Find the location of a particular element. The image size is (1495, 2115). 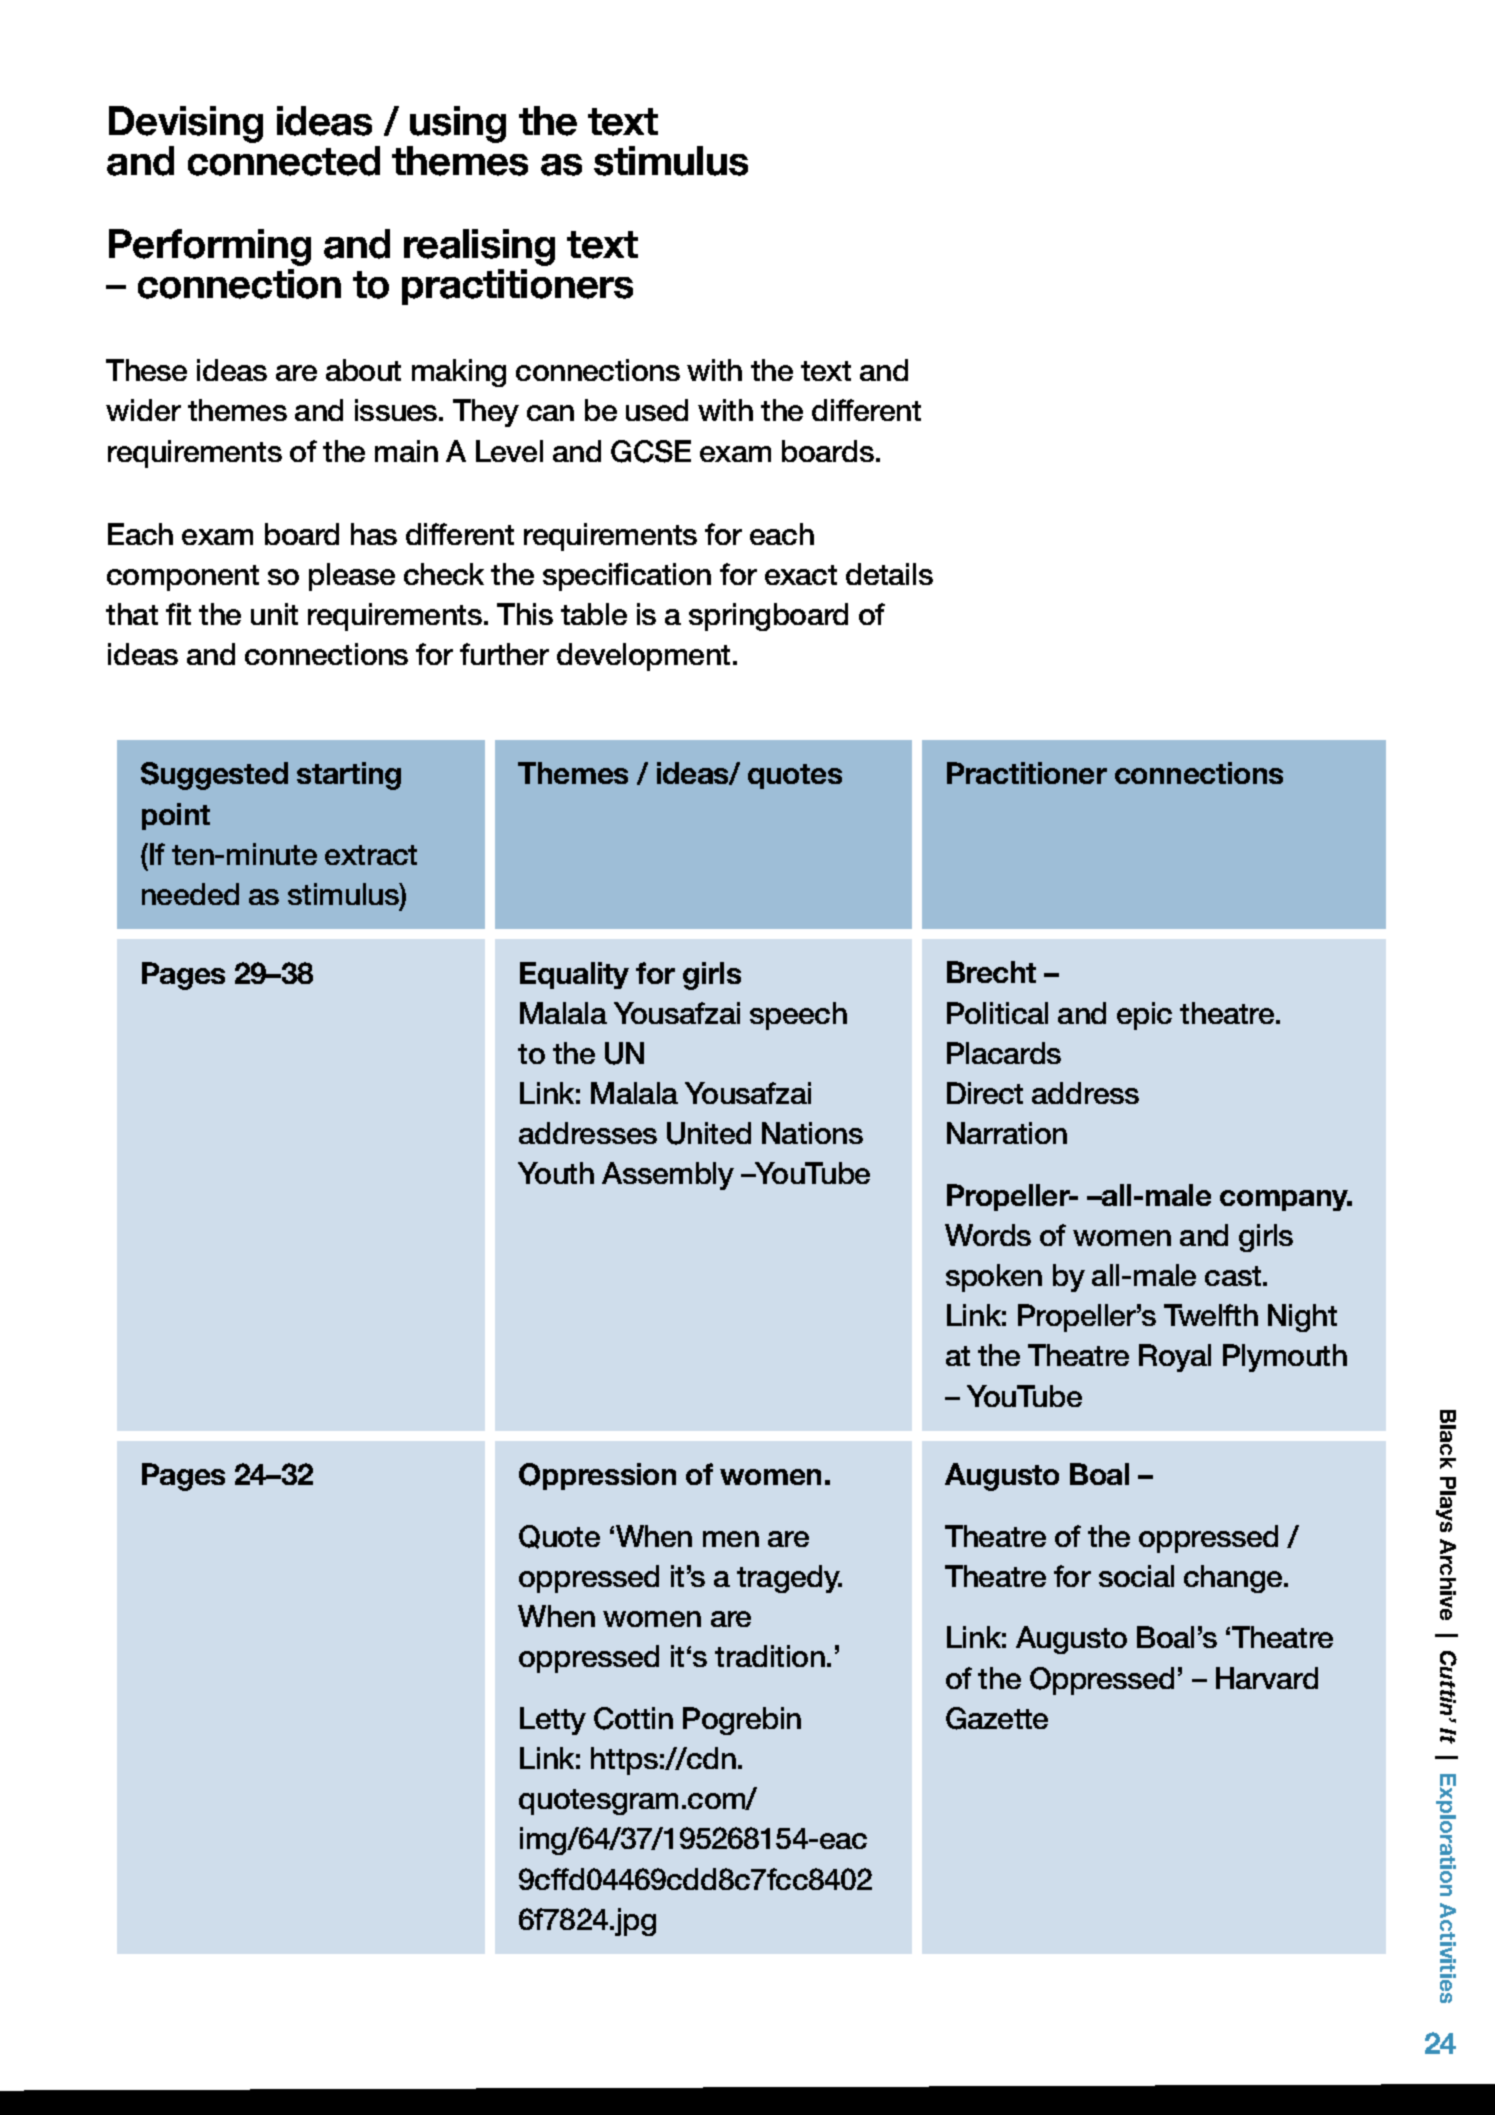

speech is located at coordinates (798, 1016).
